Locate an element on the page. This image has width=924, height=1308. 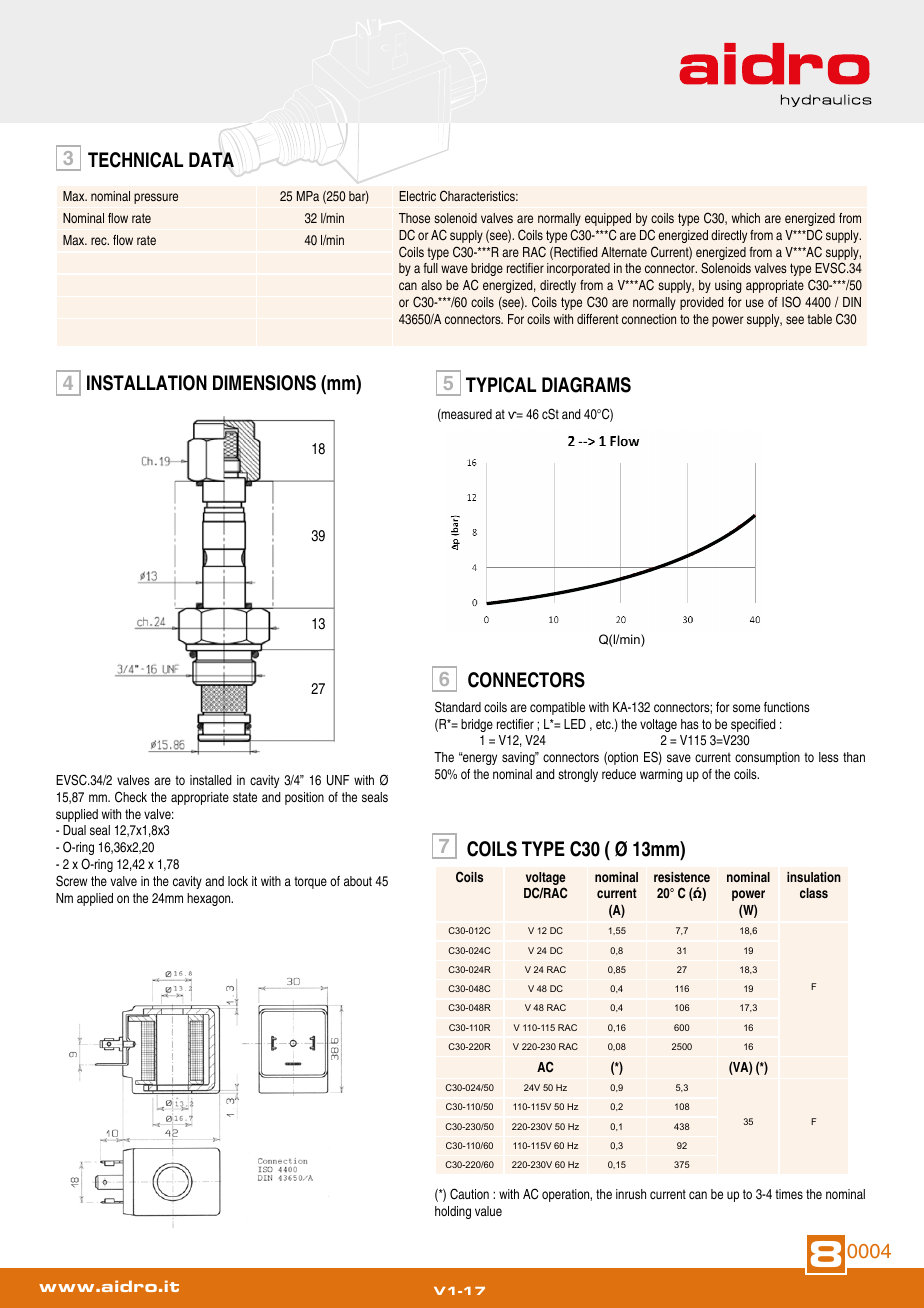
pressure is located at coordinates (156, 198).
